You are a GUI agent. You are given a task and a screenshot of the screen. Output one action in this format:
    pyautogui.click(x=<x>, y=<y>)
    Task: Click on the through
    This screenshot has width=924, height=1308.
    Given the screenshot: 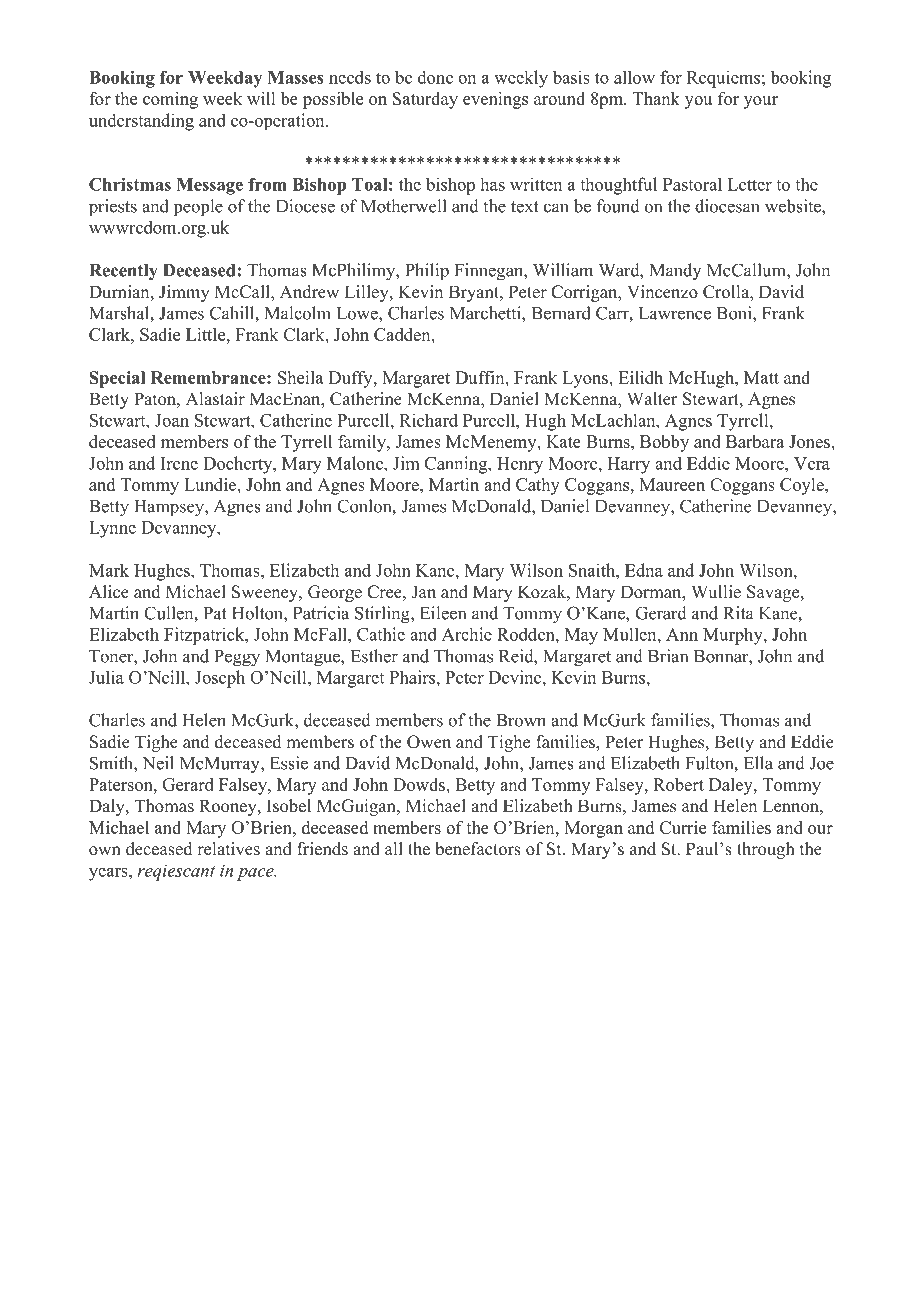 What is the action you would take?
    pyautogui.click(x=766, y=850)
